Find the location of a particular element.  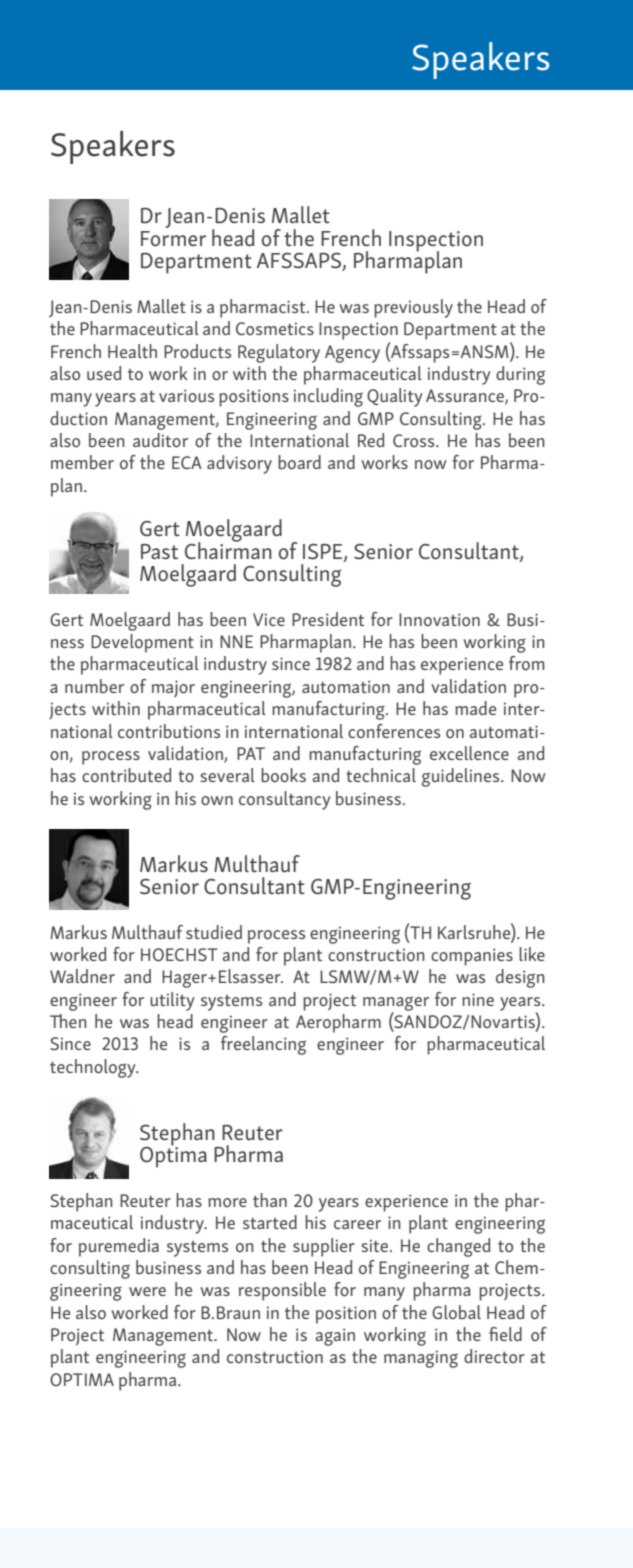

freelancing is located at coordinates (263, 1045).
